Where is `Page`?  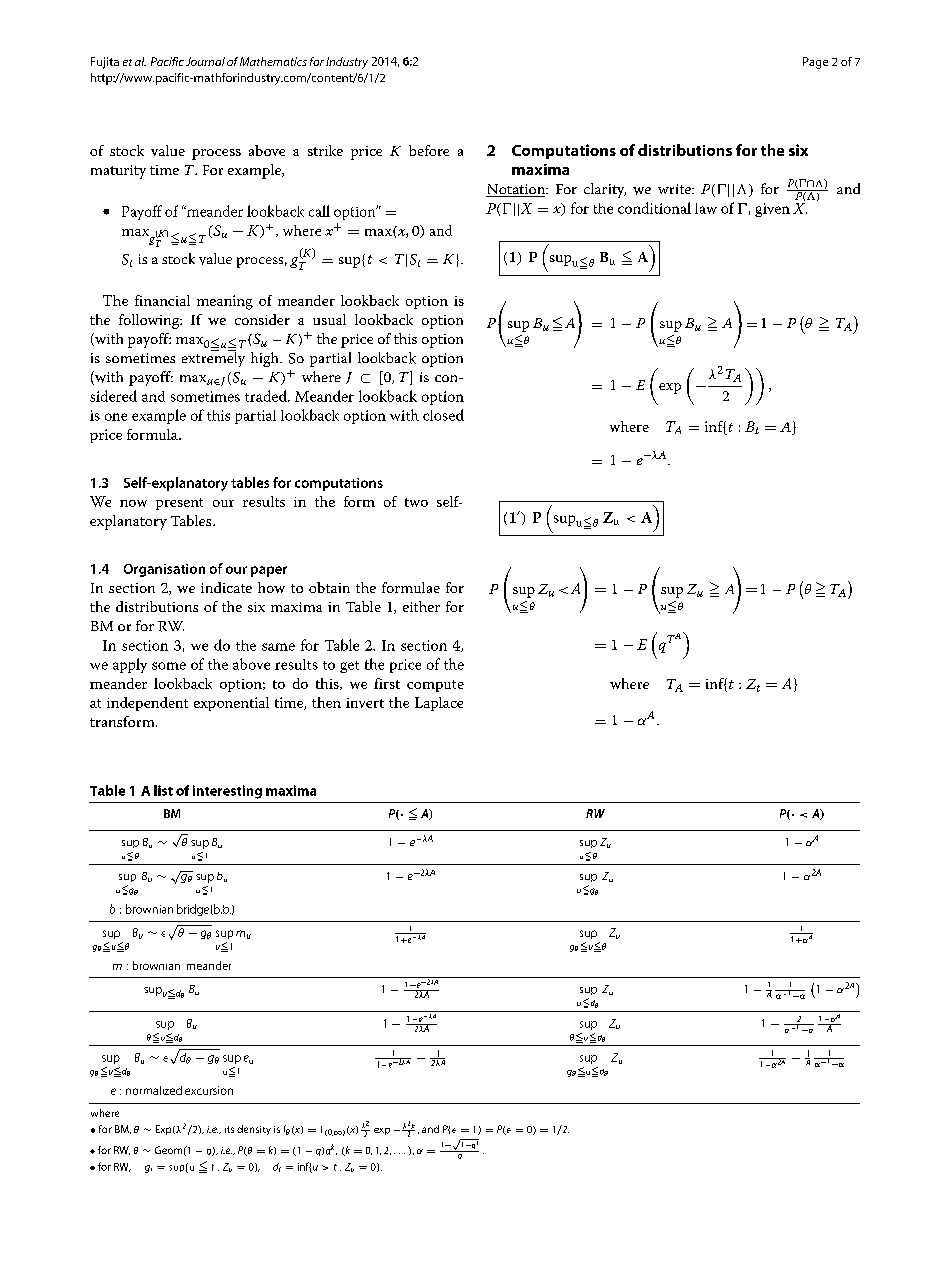
Page is located at coordinates (815, 63).
